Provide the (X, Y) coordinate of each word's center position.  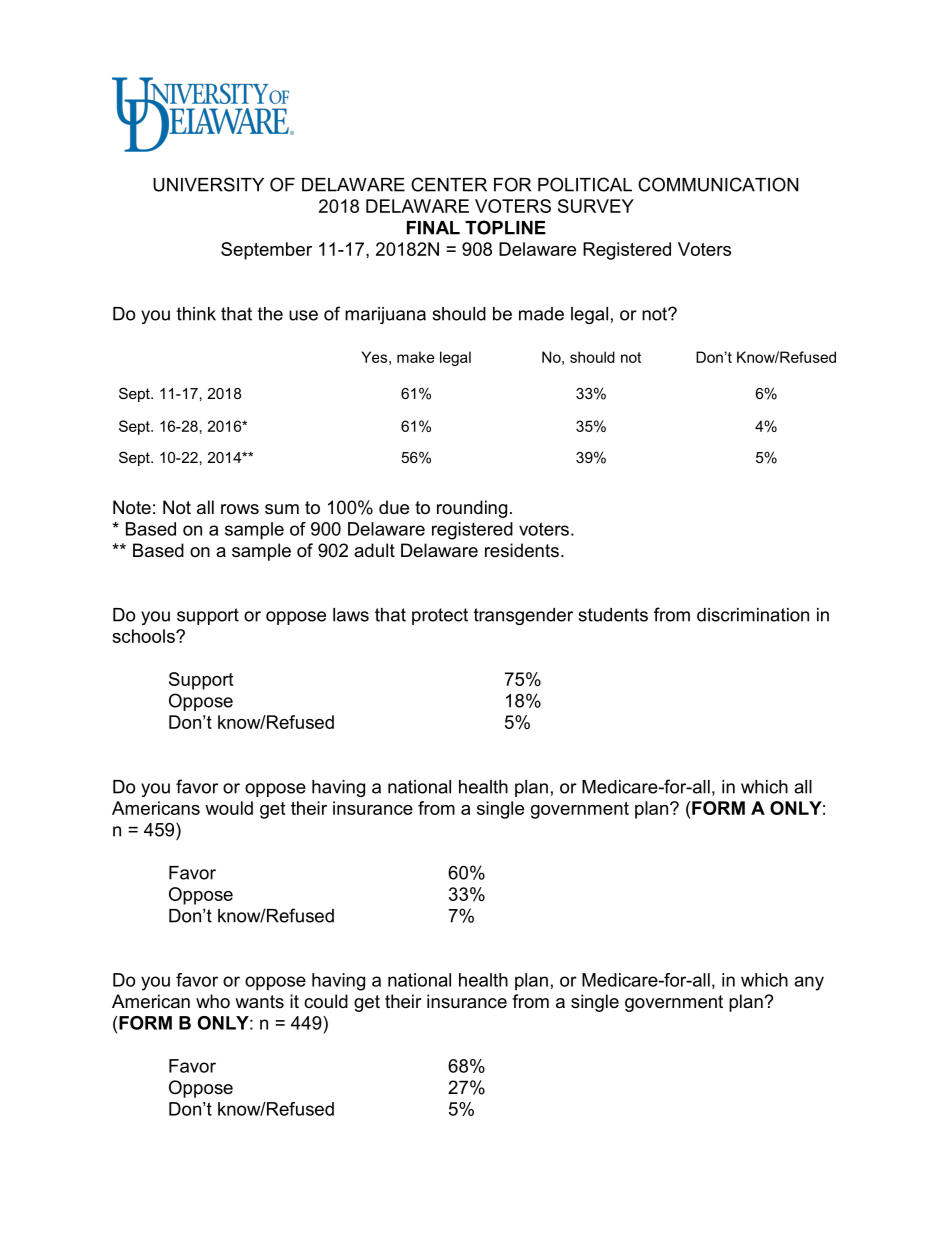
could (326, 1001)
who (213, 1001)
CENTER (449, 184)
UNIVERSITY (208, 184)
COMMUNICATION (718, 184)
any (809, 983)
